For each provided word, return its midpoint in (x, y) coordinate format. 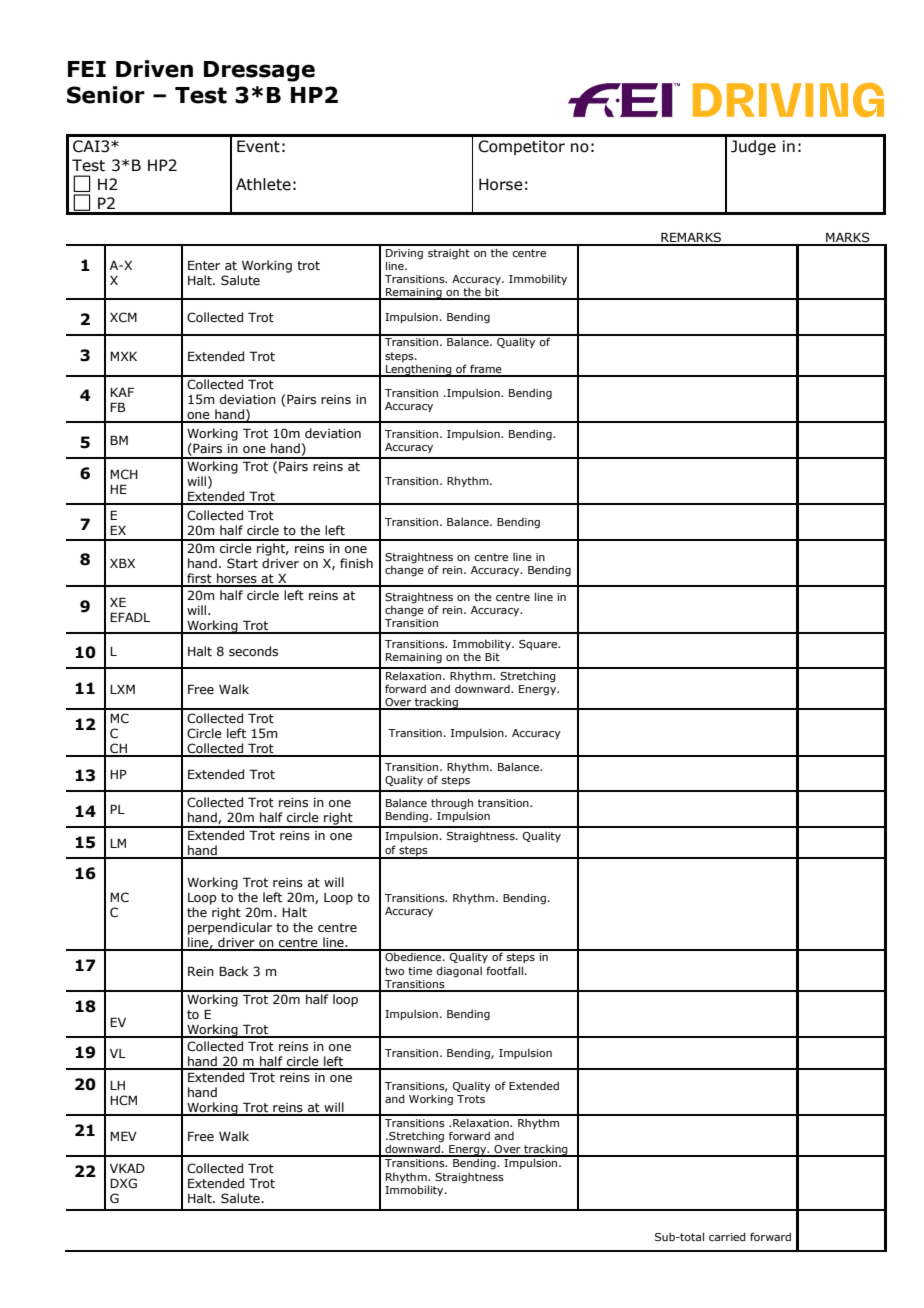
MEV (123, 1136)
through (452, 804)
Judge (753, 147)
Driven (154, 69)
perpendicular (230, 928)
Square (539, 645)
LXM (122, 689)
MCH (124, 474)
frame (486, 370)
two (394, 971)
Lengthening (419, 370)
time (420, 971)
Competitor (521, 147)
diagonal (459, 972)
